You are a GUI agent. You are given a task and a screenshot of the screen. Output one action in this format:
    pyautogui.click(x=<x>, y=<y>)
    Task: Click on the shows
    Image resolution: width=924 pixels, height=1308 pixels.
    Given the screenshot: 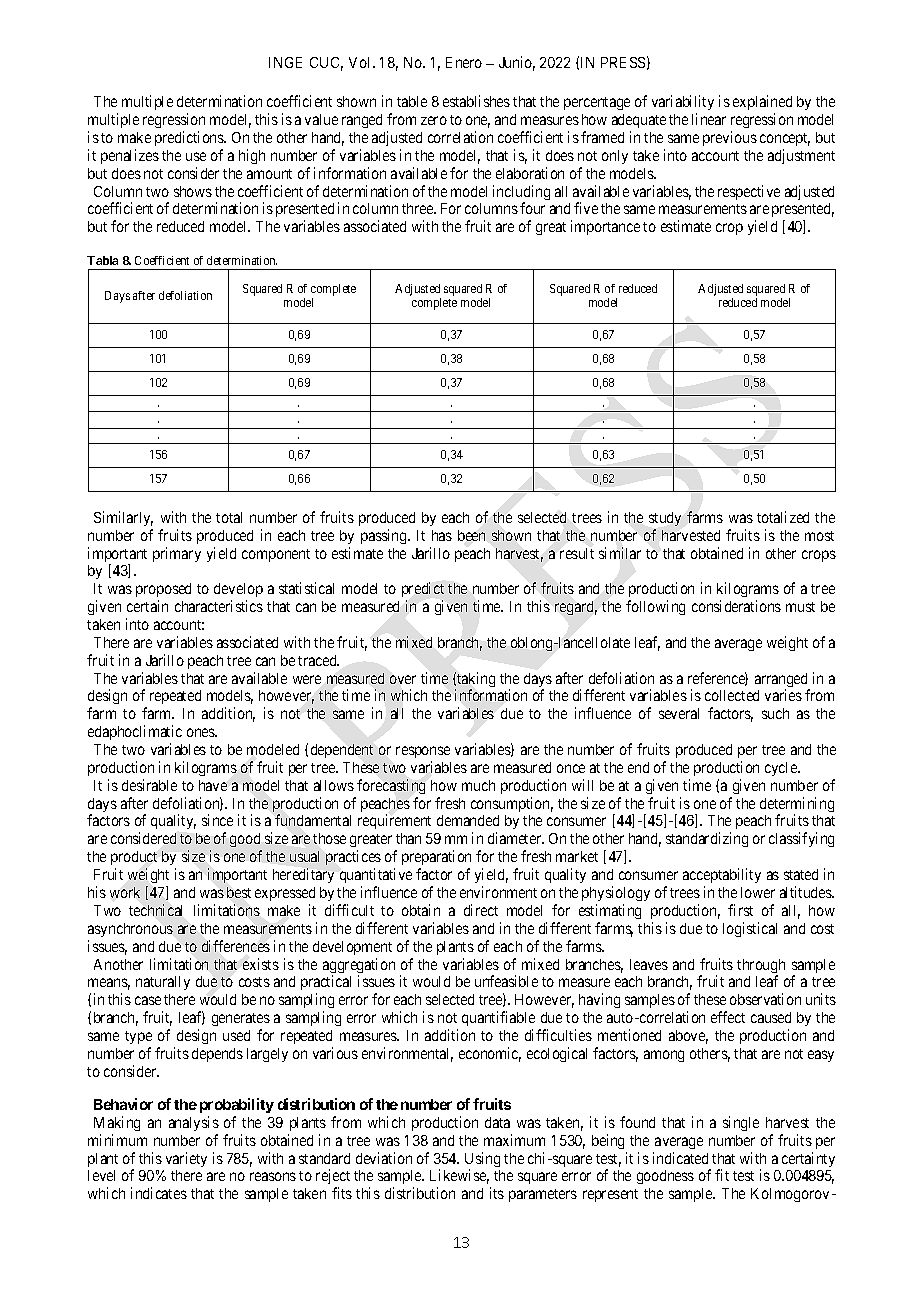 What is the action you would take?
    pyautogui.click(x=193, y=191)
